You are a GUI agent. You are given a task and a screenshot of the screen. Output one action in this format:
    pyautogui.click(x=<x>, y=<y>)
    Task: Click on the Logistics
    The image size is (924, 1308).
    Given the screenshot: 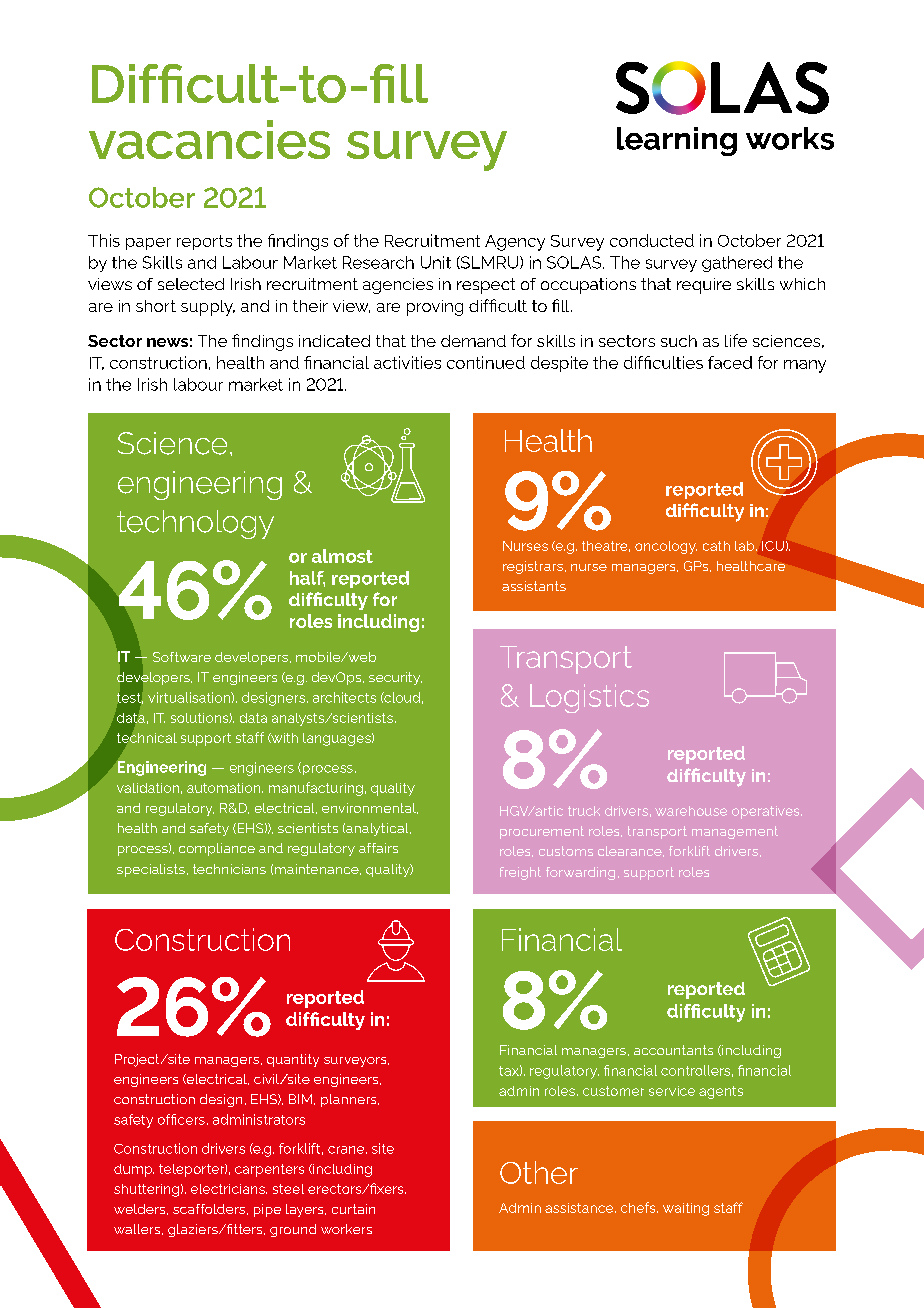 What is the action you would take?
    pyautogui.click(x=589, y=698)
